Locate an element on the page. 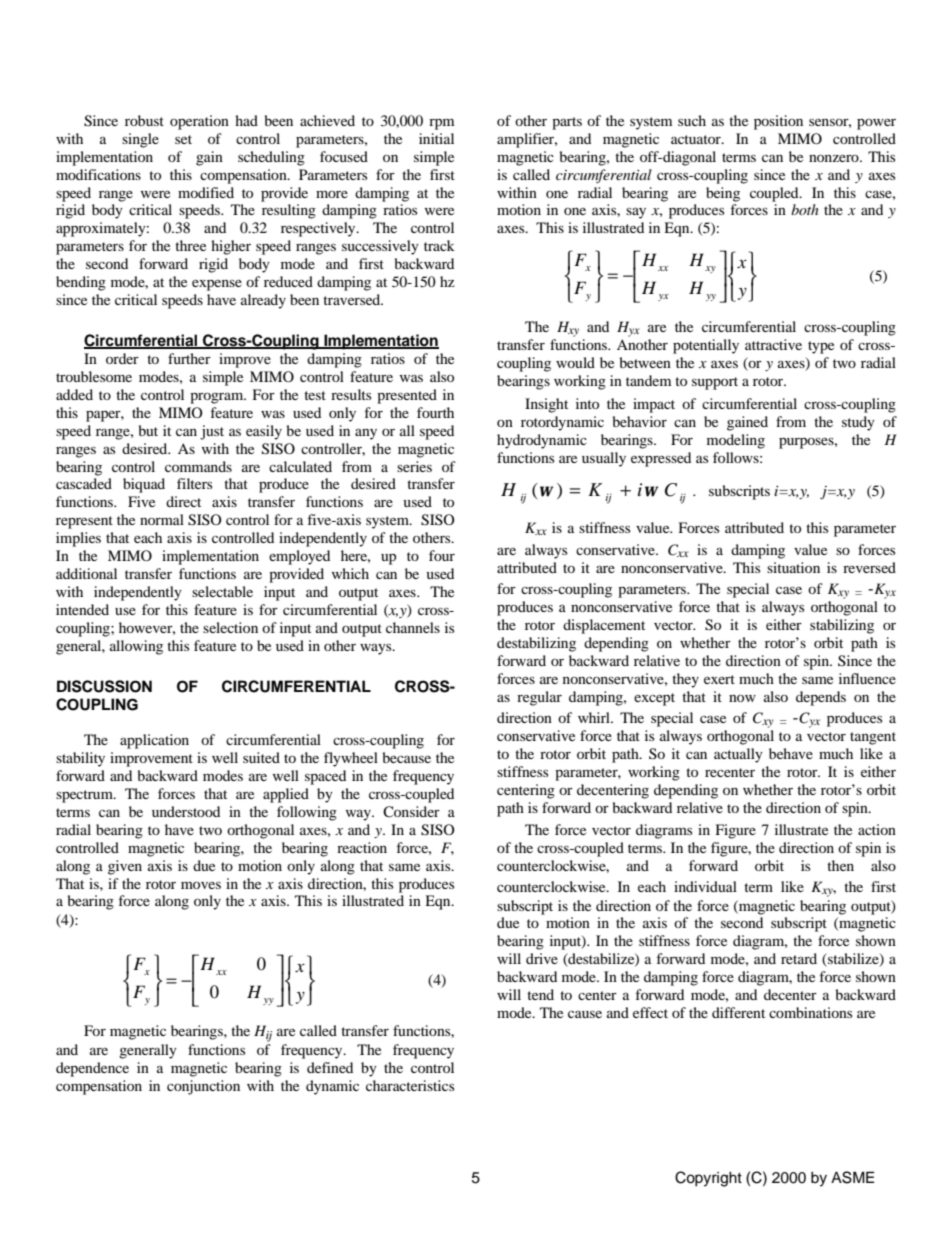  understood is located at coordinates (186, 811).
